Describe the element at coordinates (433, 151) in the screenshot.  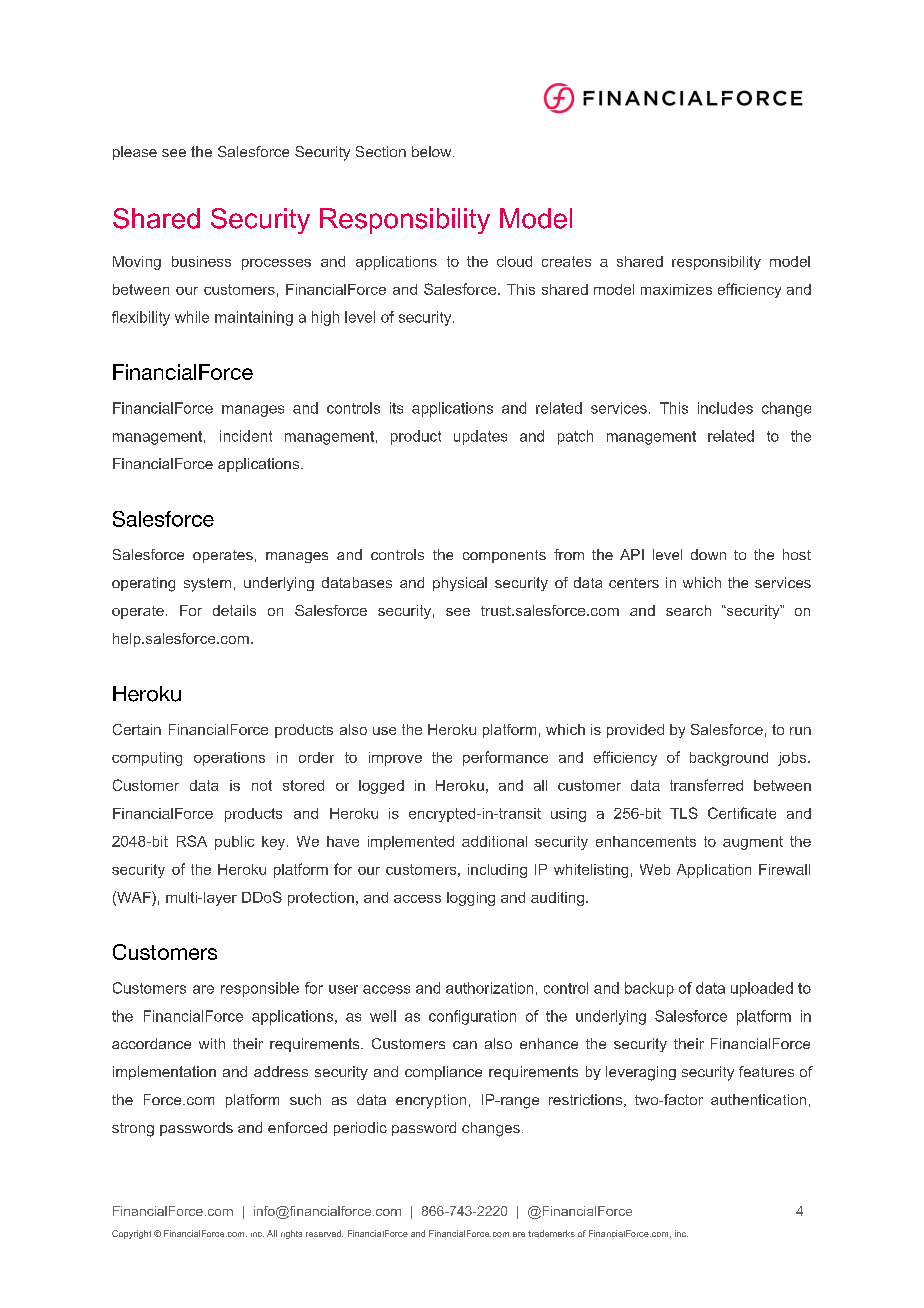
I see `below` at that location.
